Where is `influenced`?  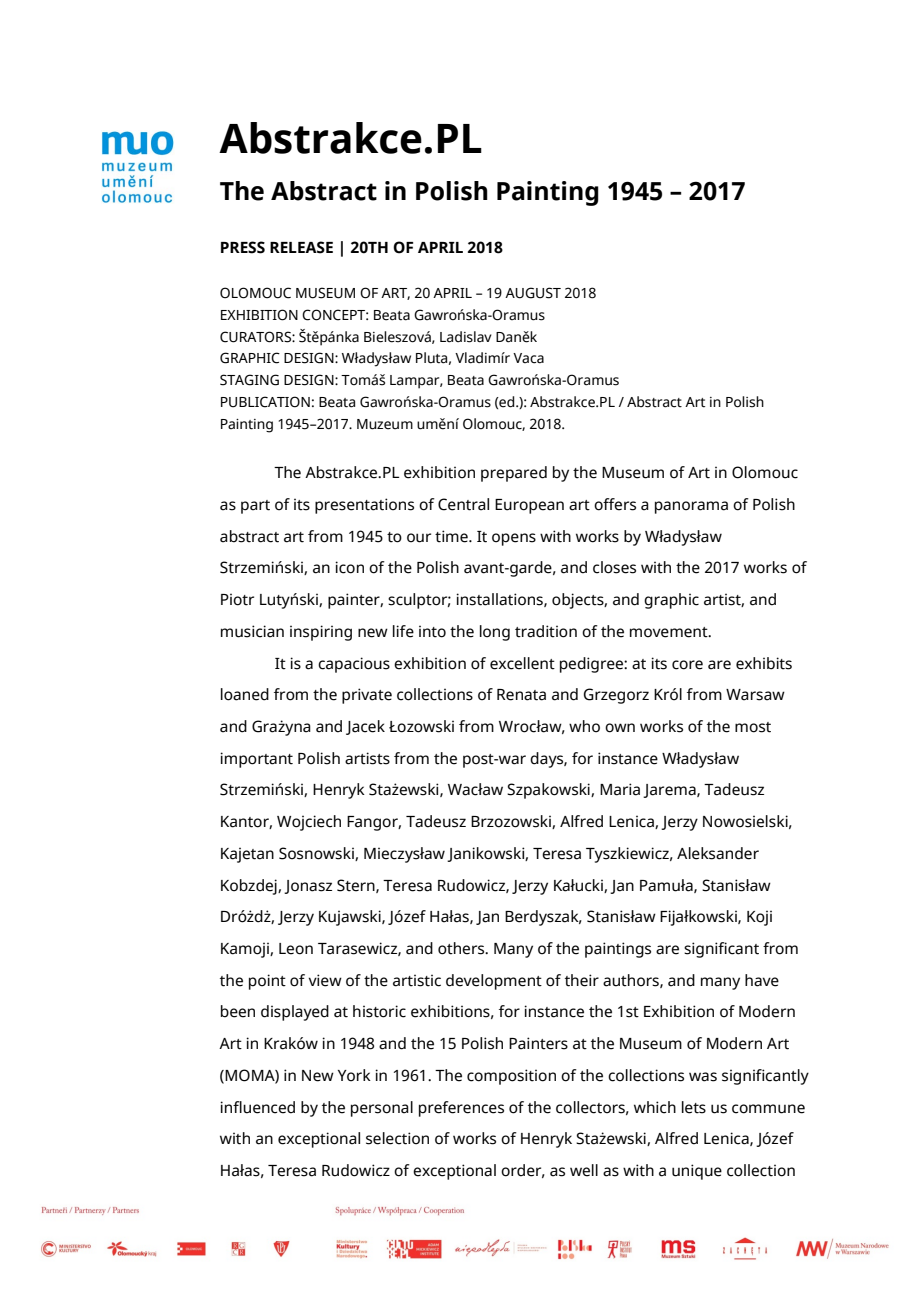
influenced is located at coordinates (257, 1107).
